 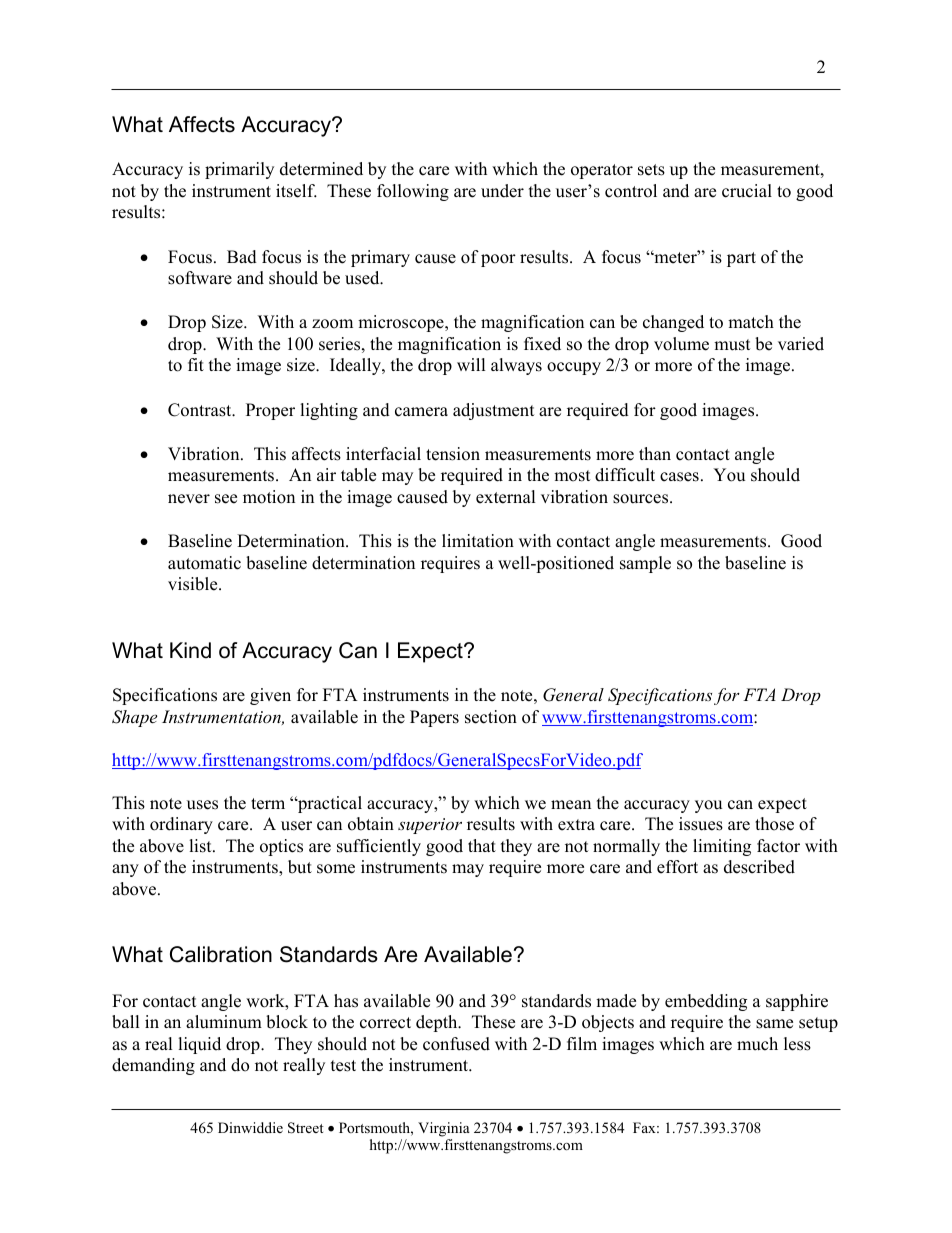 I want to click on external, so click(x=506, y=497).
